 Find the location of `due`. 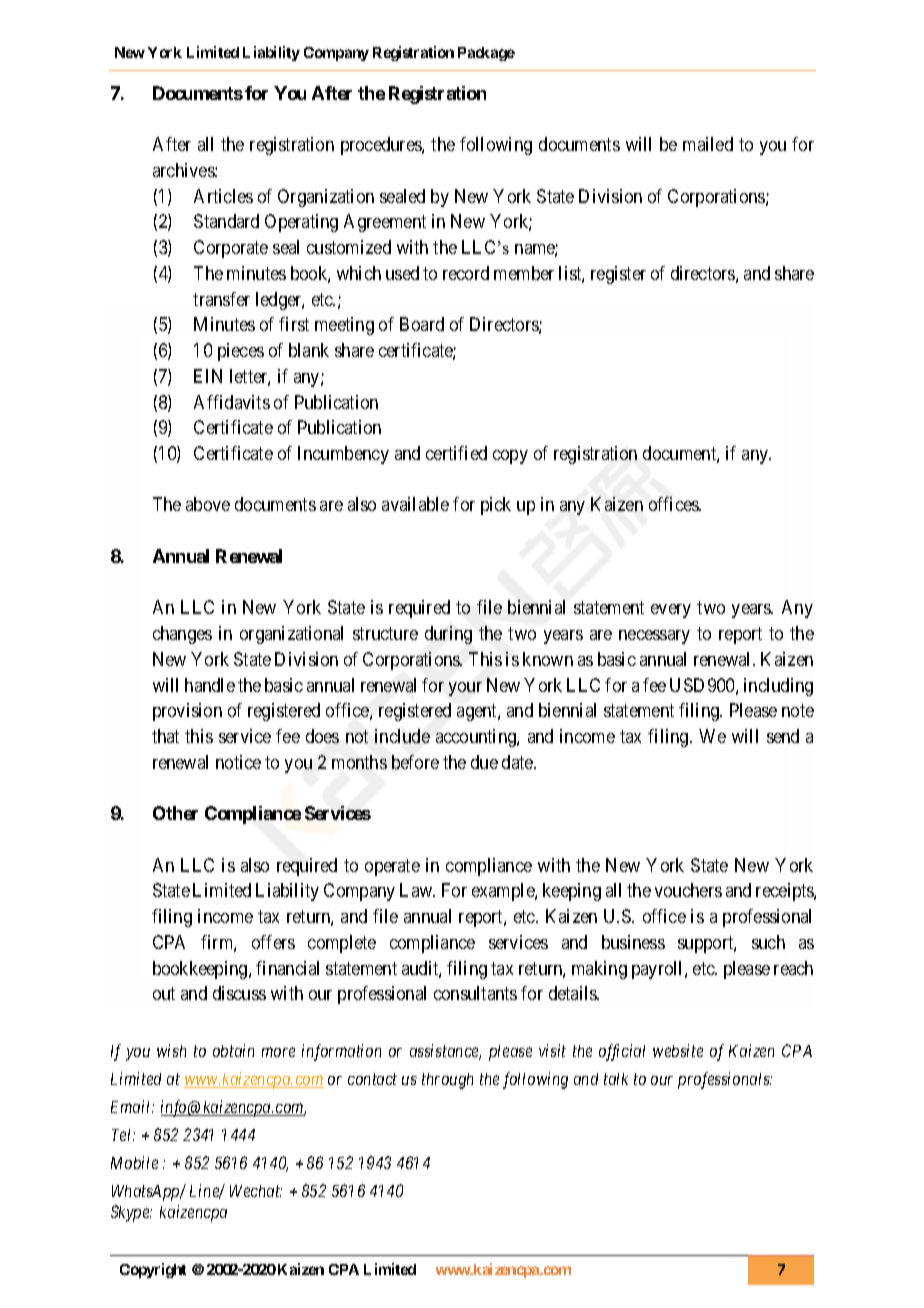

due is located at coordinates (484, 762).
